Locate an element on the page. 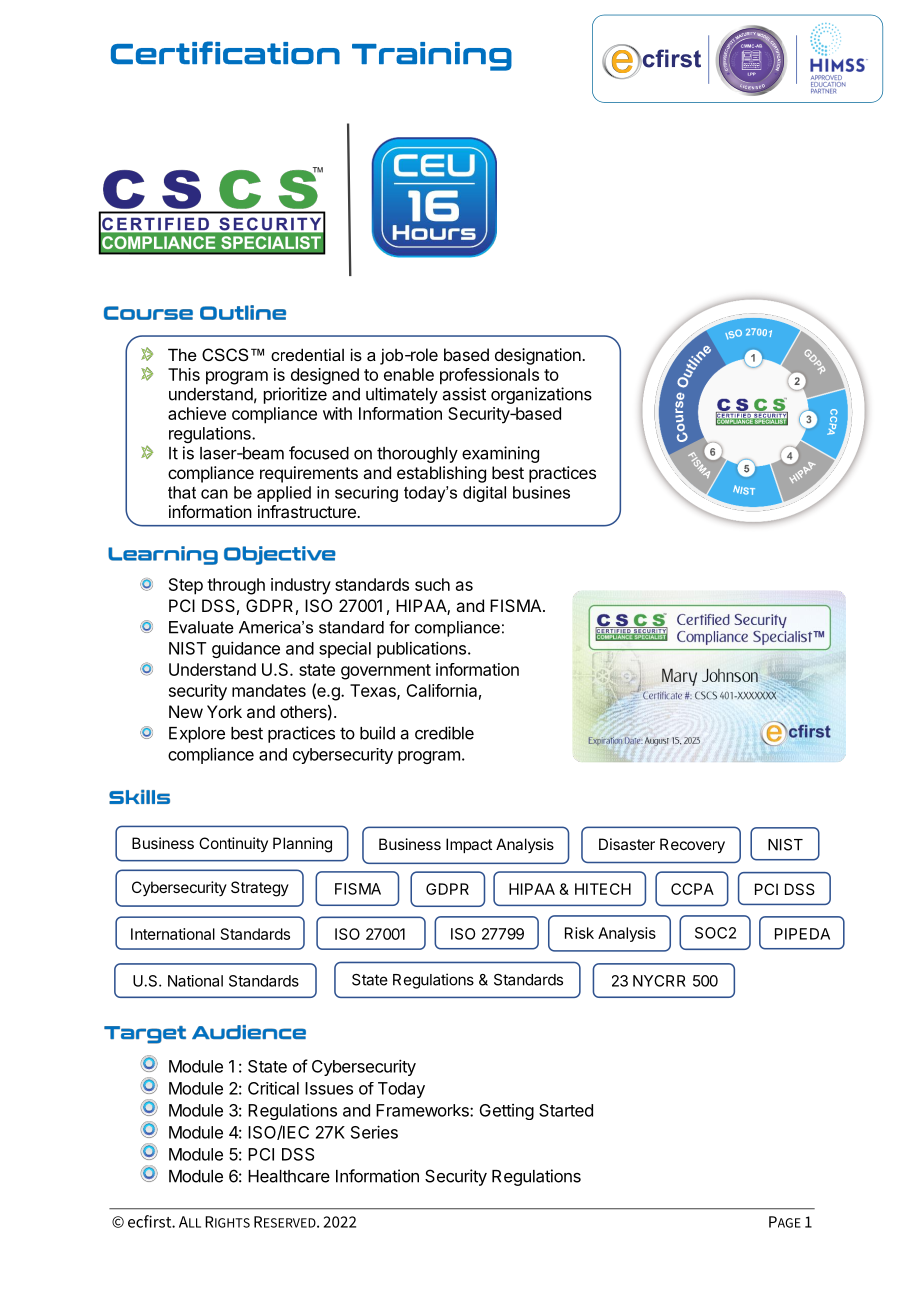 The height and width of the page is (1308, 924). Frameworks is located at coordinates (423, 1110).
